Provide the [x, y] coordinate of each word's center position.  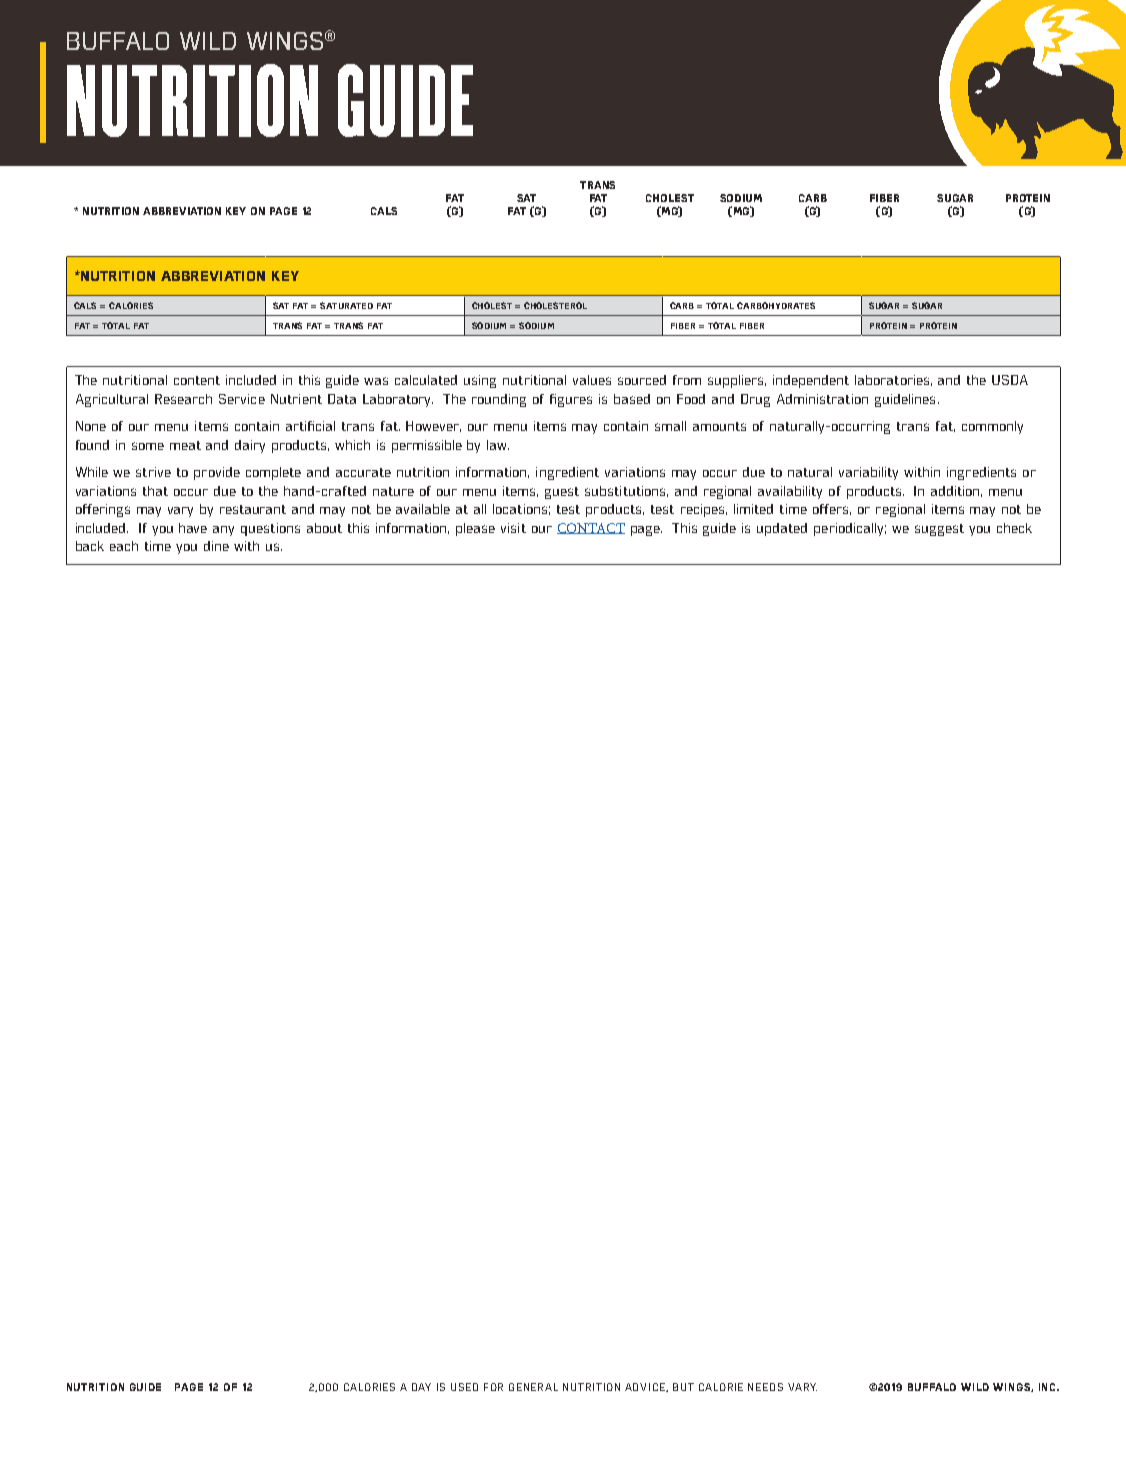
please [475, 529]
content [197, 380]
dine [216, 546]
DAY [421, 1387]
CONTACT [591, 528]
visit [513, 528]
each [124, 546]
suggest [939, 530]
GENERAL [533, 1387]
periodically [850, 529]
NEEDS [765, 1387]
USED [464, 1387]
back [90, 546]
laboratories [893, 380]
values [592, 380]
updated [782, 529]
